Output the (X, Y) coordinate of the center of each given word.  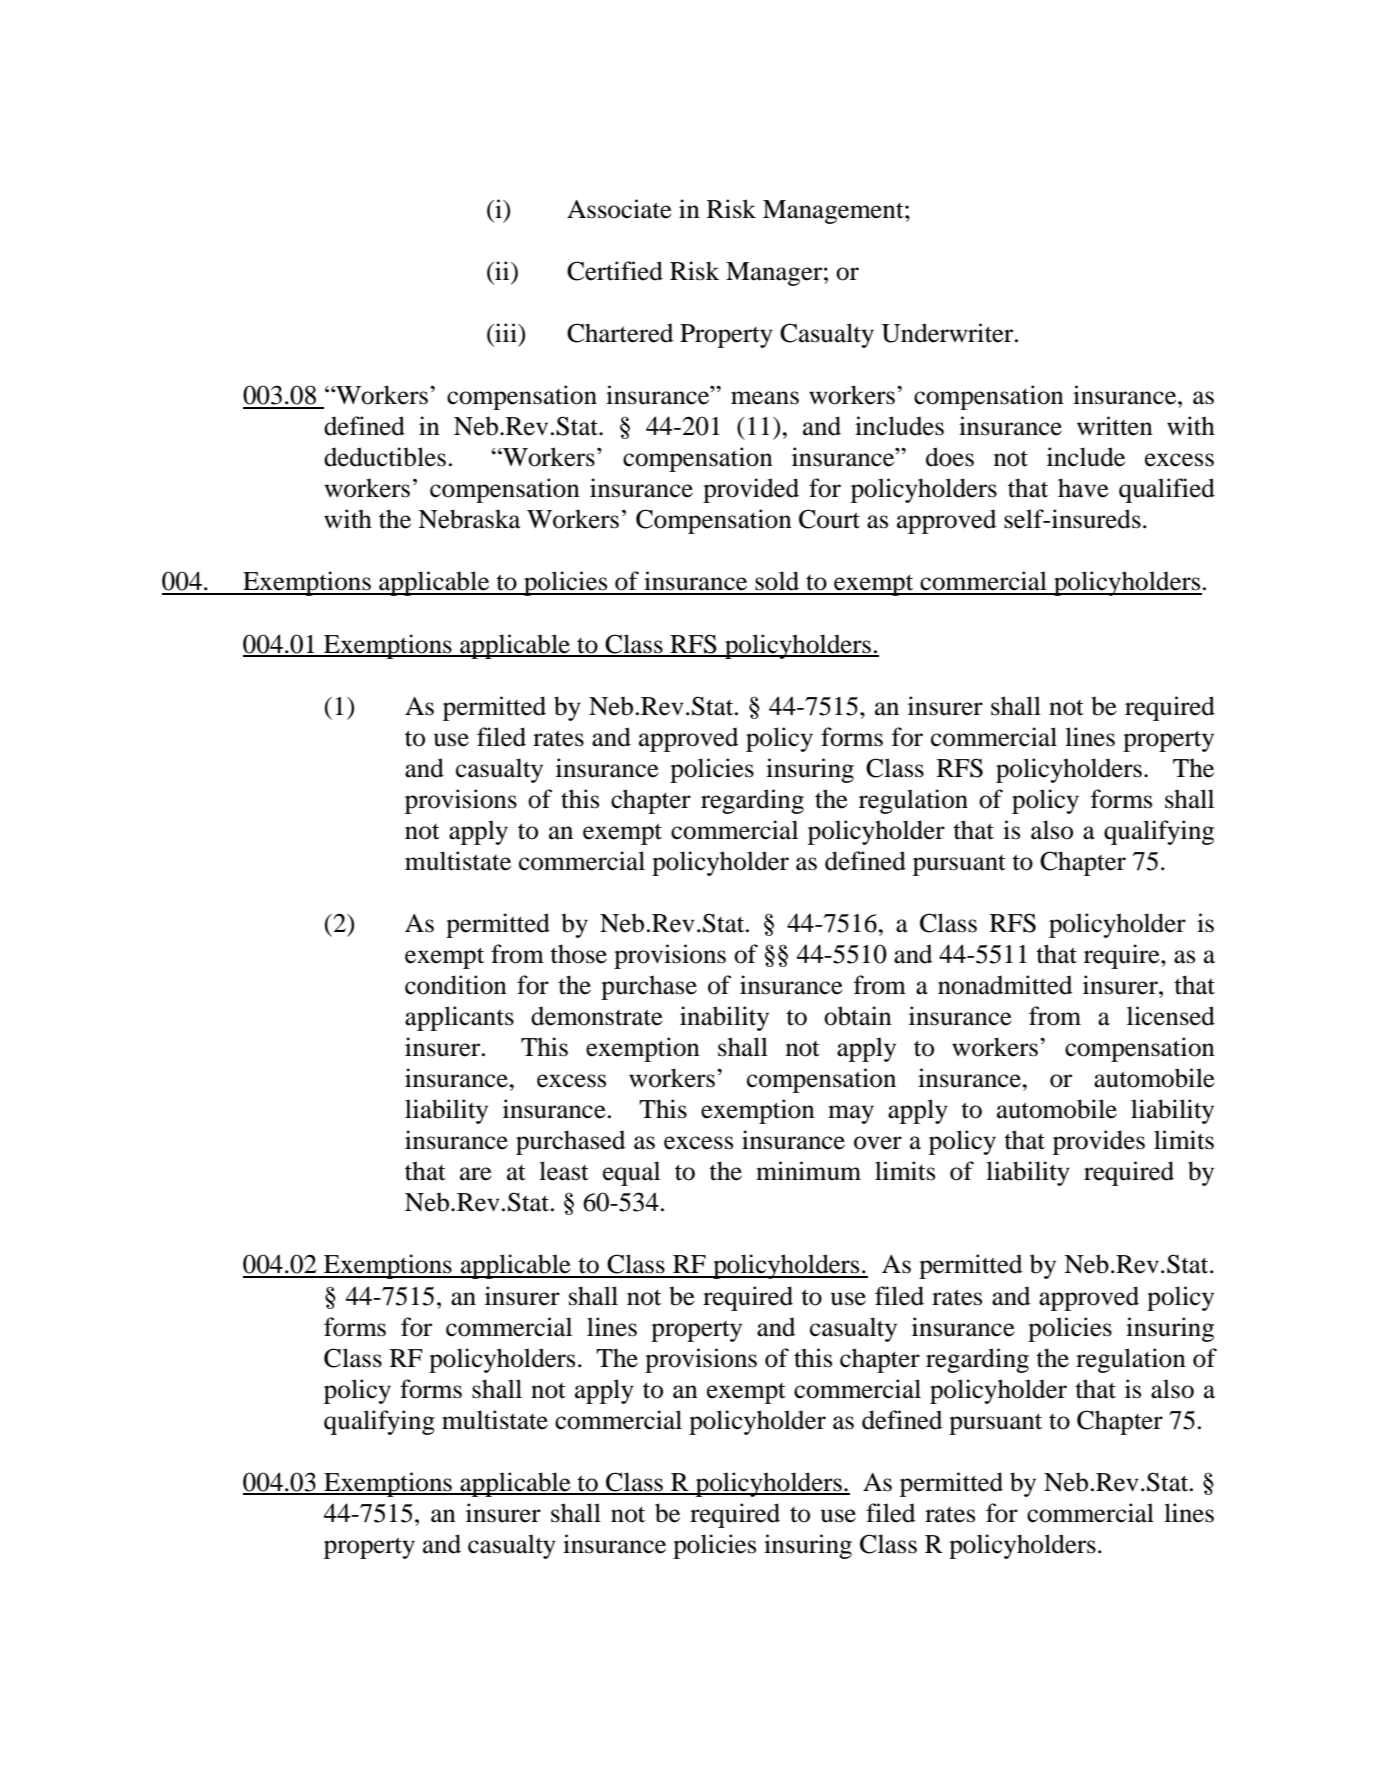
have (1083, 488)
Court (829, 519)
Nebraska (469, 519)
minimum (808, 1171)
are (476, 1174)
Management (834, 212)
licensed (1171, 1016)
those (578, 954)
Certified (615, 271)
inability (724, 1018)
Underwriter (948, 333)
